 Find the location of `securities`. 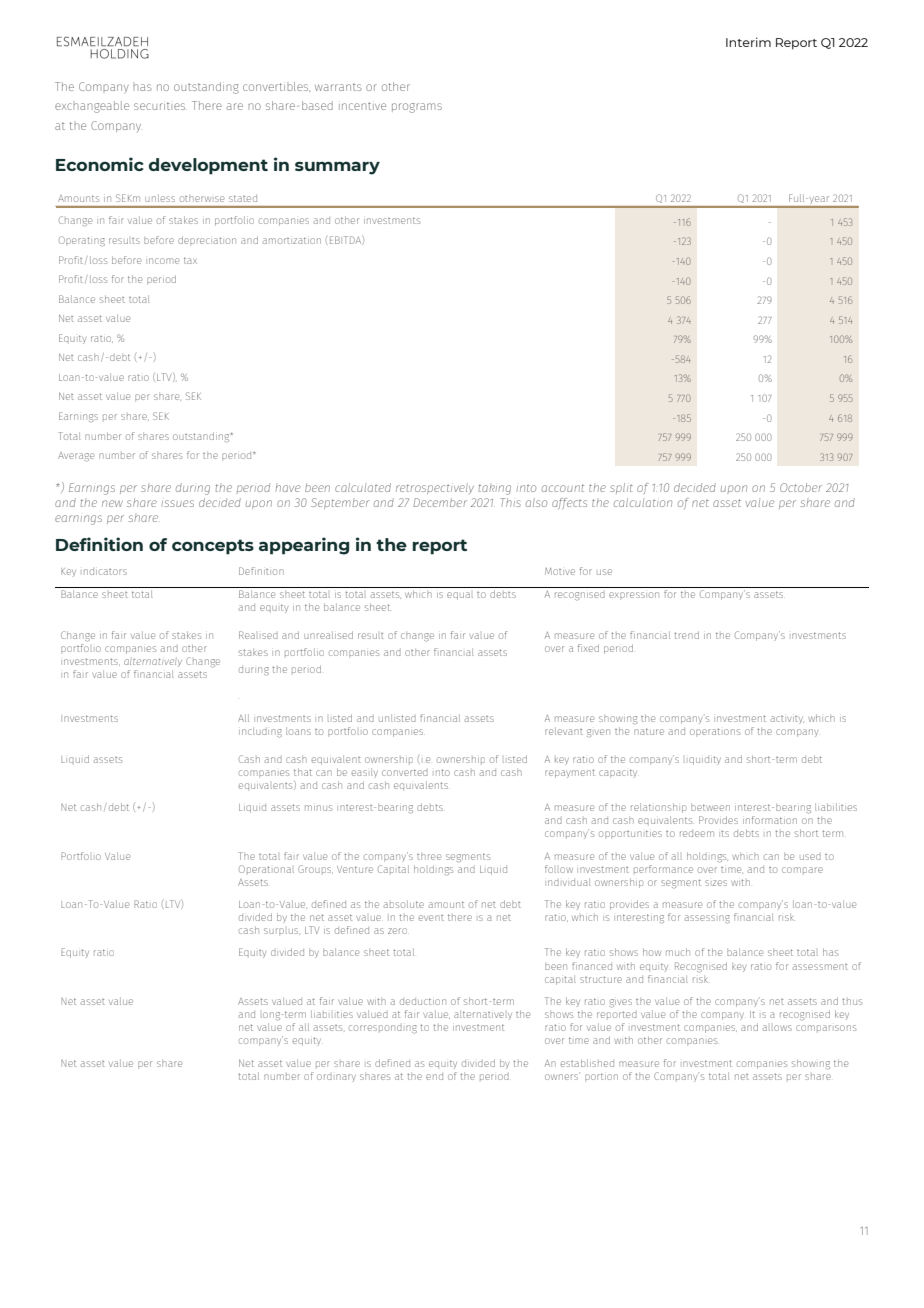

securities is located at coordinates (160, 106).
